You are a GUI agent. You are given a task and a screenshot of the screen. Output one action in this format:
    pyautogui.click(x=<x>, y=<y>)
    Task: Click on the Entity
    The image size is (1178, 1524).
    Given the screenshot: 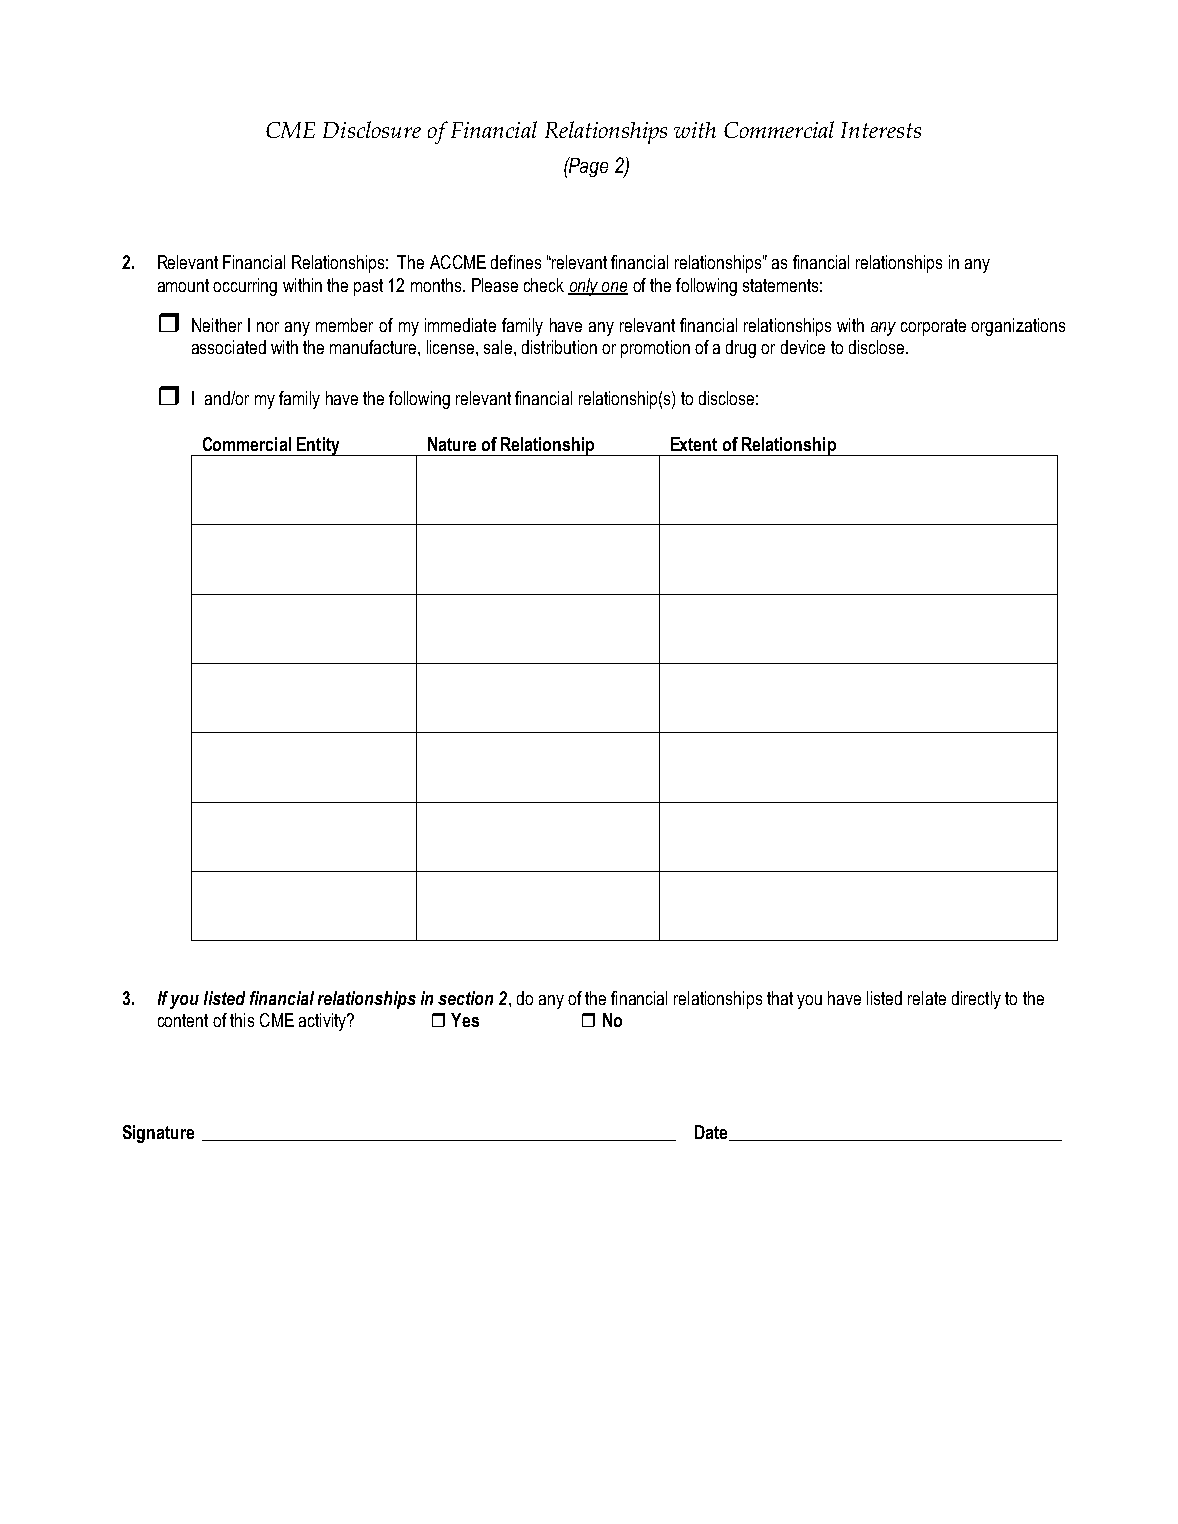 What is the action you would take?
    pyautogui.click(x=318, y=446)
